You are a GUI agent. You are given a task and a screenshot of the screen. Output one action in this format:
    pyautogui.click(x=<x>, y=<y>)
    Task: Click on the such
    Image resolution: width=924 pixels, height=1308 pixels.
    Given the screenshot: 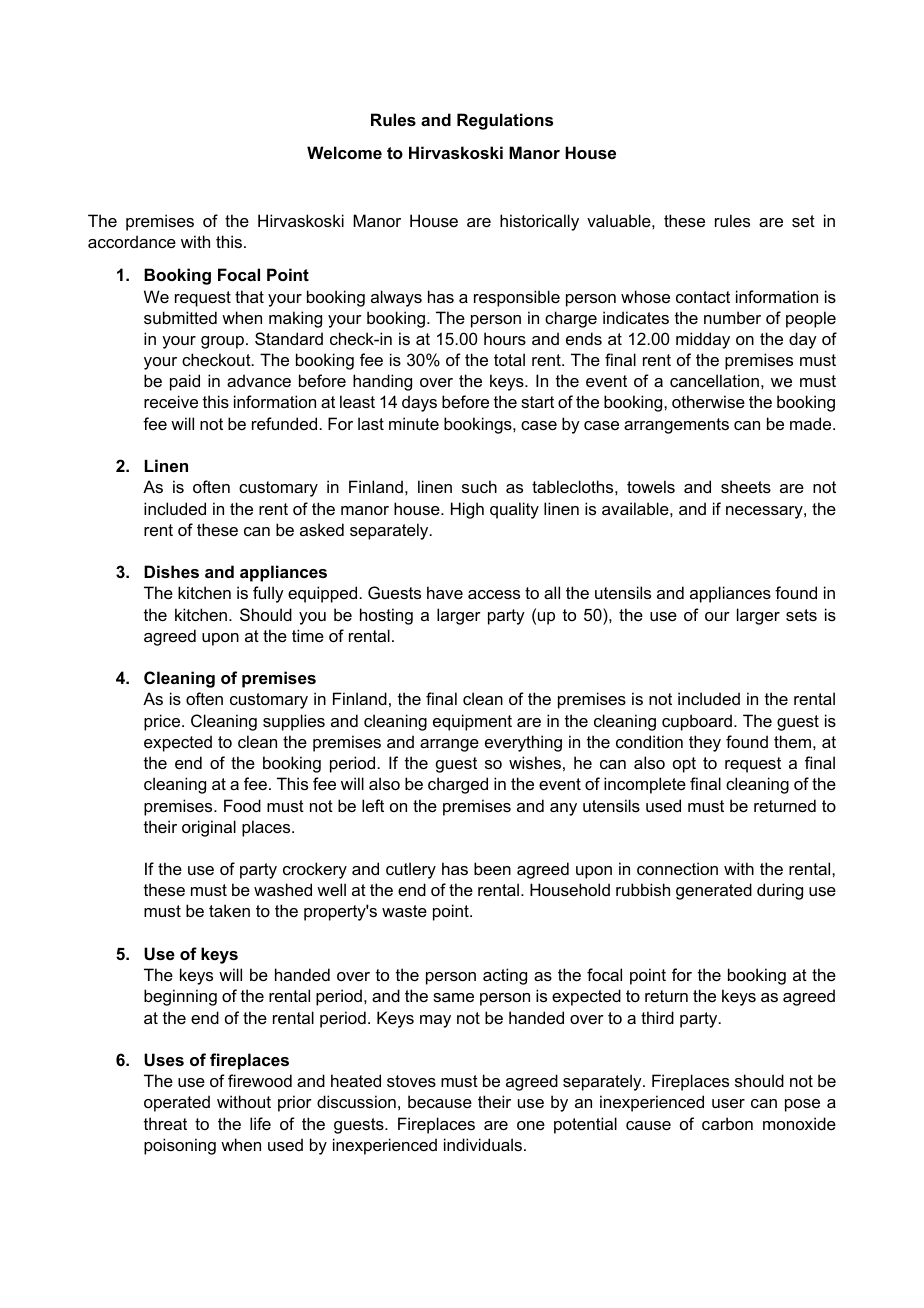 What is the action you would take?
    pyautogui.click(x=479, y=486)
